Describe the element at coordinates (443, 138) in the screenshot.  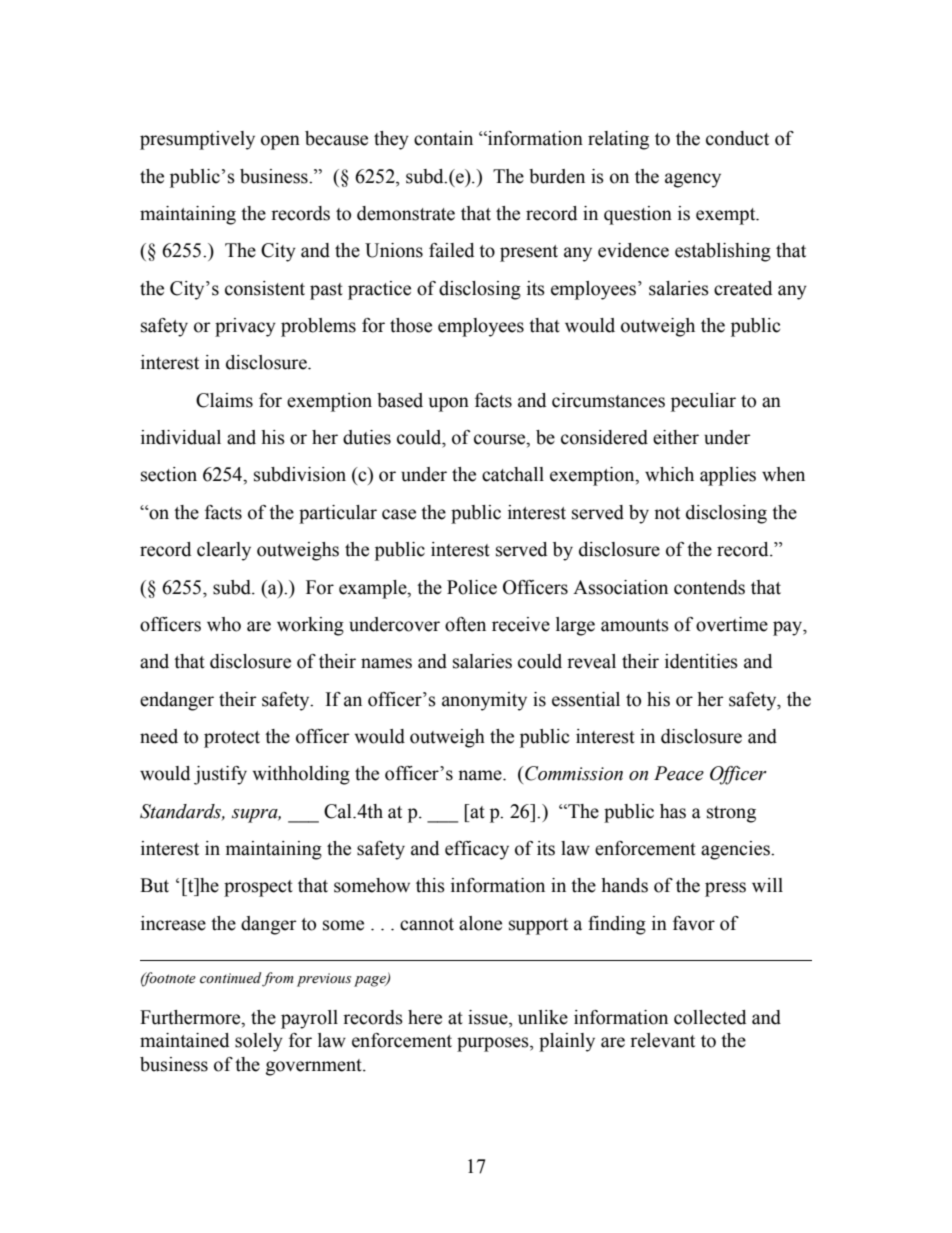
I see `contain` at that location.
